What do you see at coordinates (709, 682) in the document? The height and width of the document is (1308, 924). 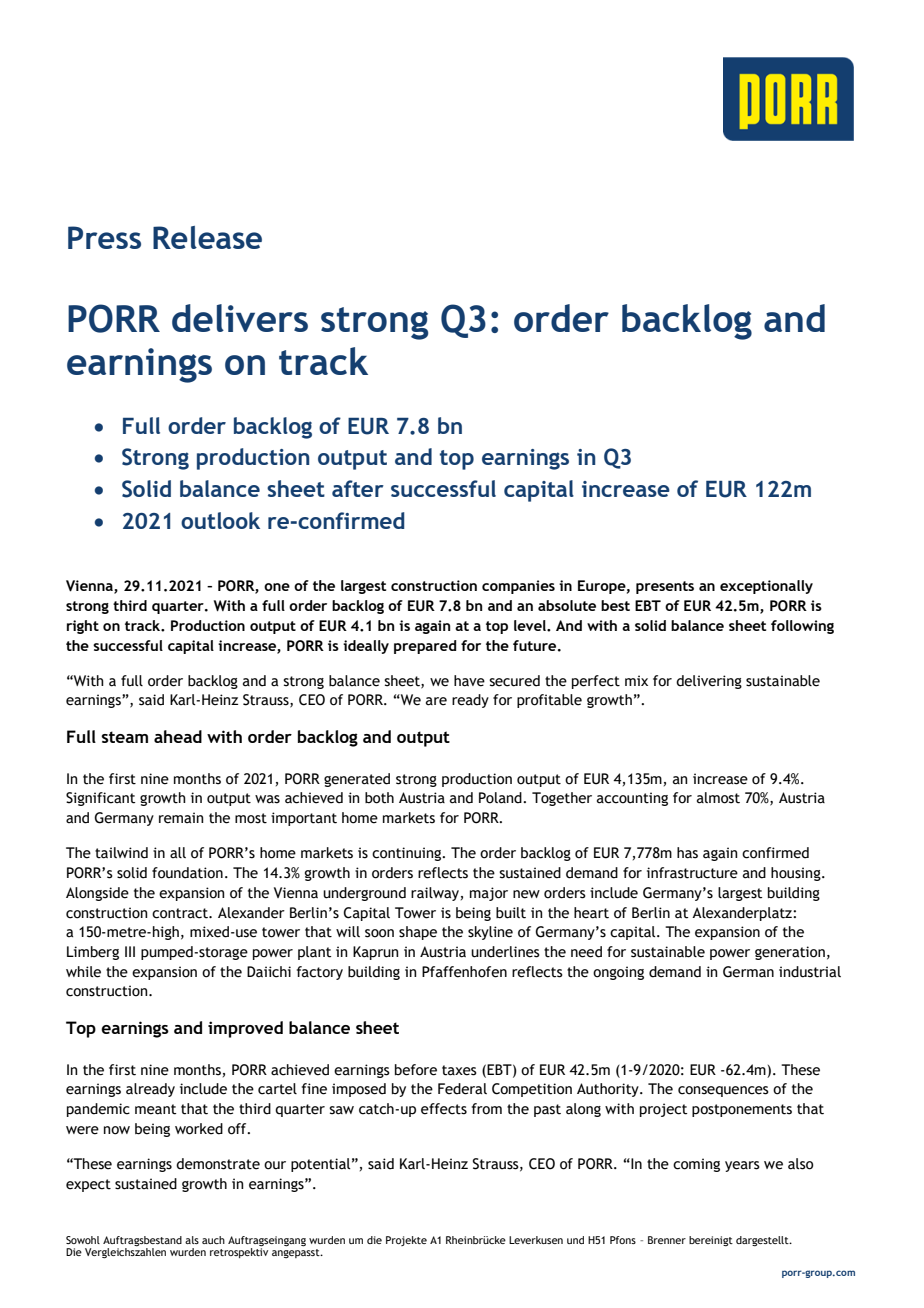 I see `delivering` at bounding box center [709, 682].
